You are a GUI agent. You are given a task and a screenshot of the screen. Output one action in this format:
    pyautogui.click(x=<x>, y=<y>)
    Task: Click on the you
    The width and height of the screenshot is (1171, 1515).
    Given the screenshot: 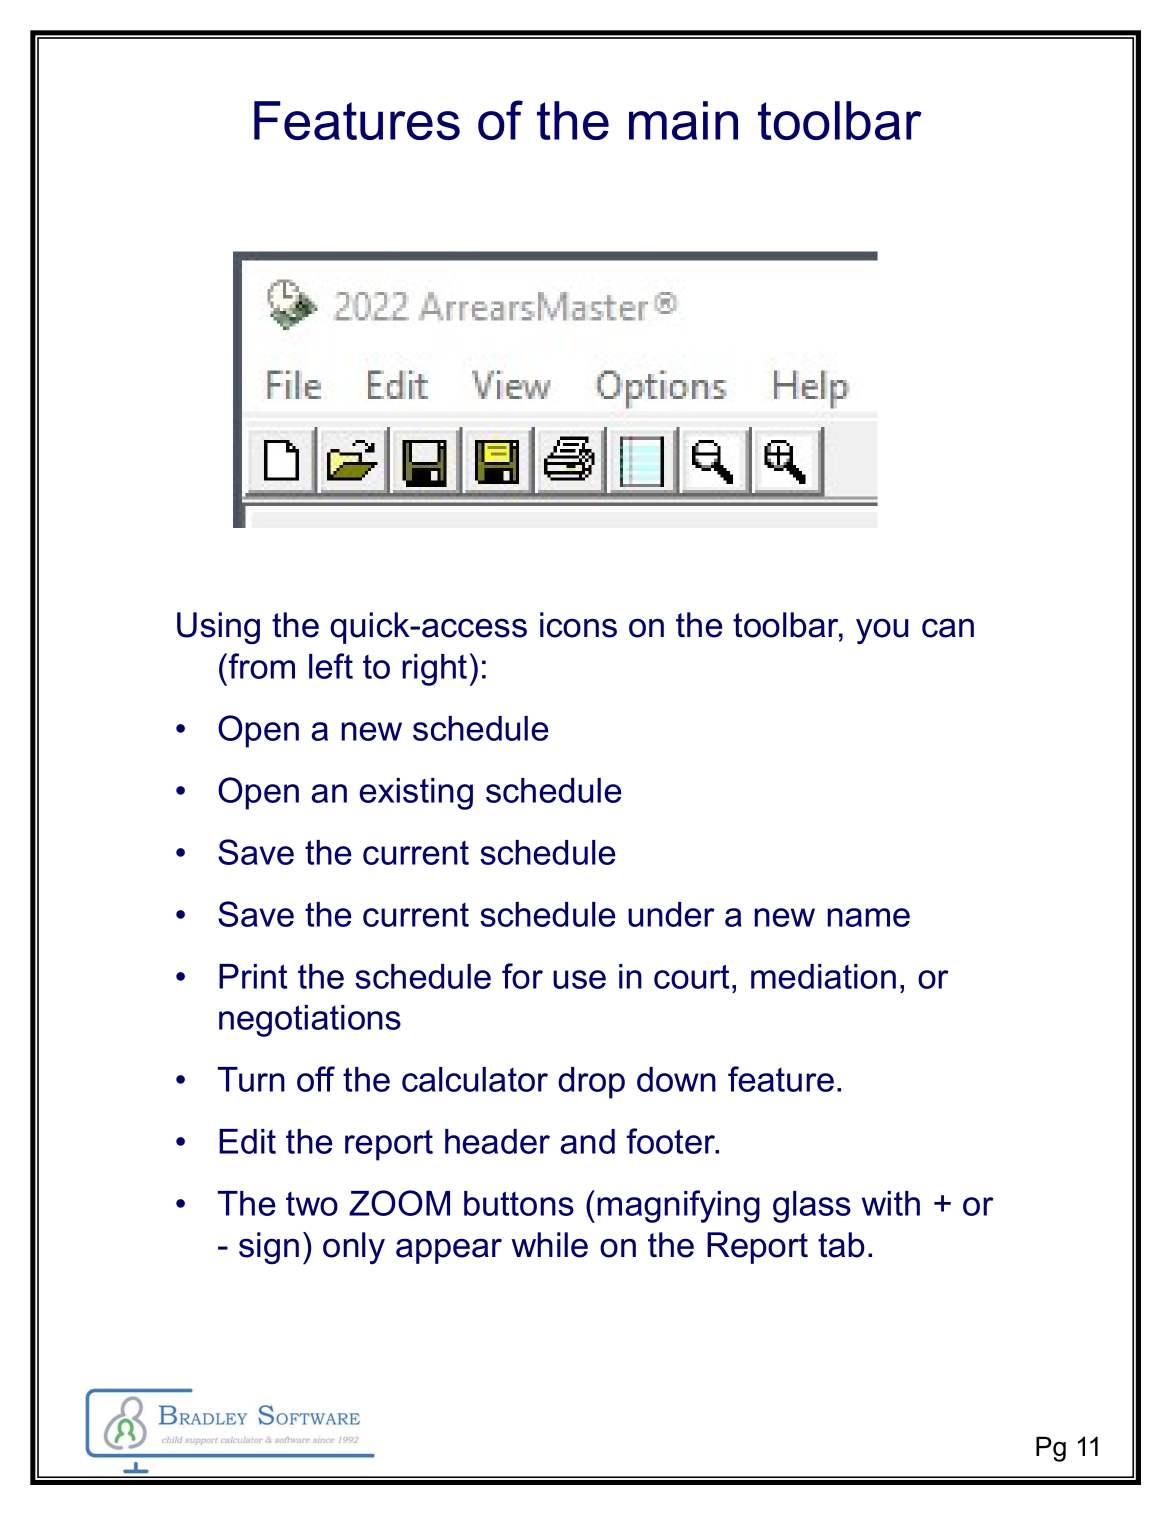 What is the action you would take?
    pyautogui.click(x=882, y=631)
